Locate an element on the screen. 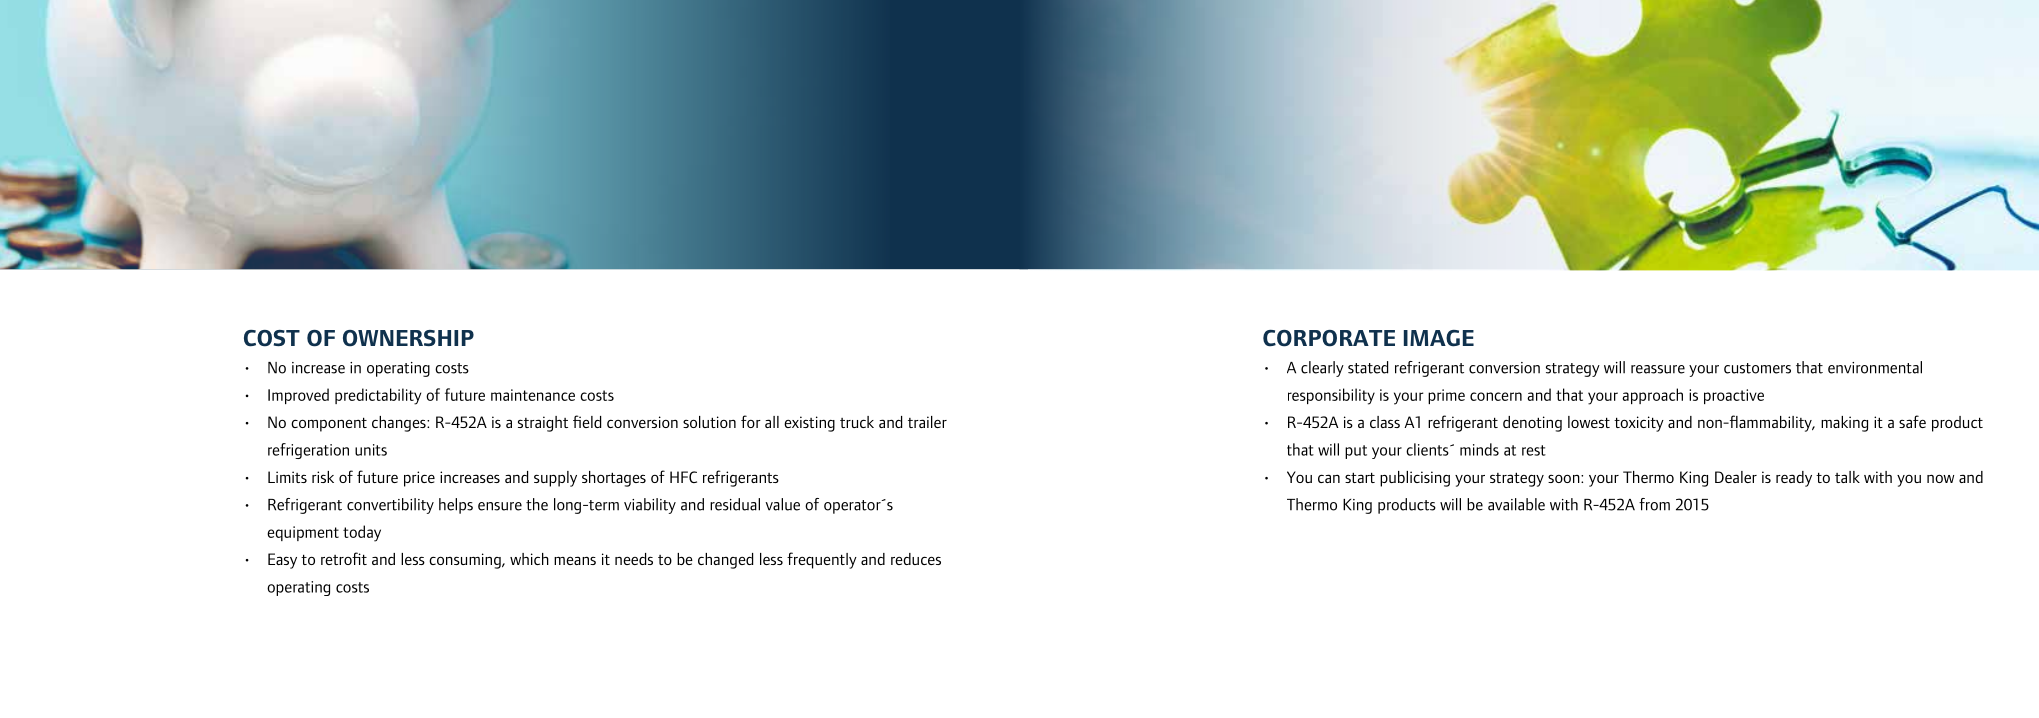 The height and width of the screenshot is (718, 2039). value is located at coordinates (782, 504).
